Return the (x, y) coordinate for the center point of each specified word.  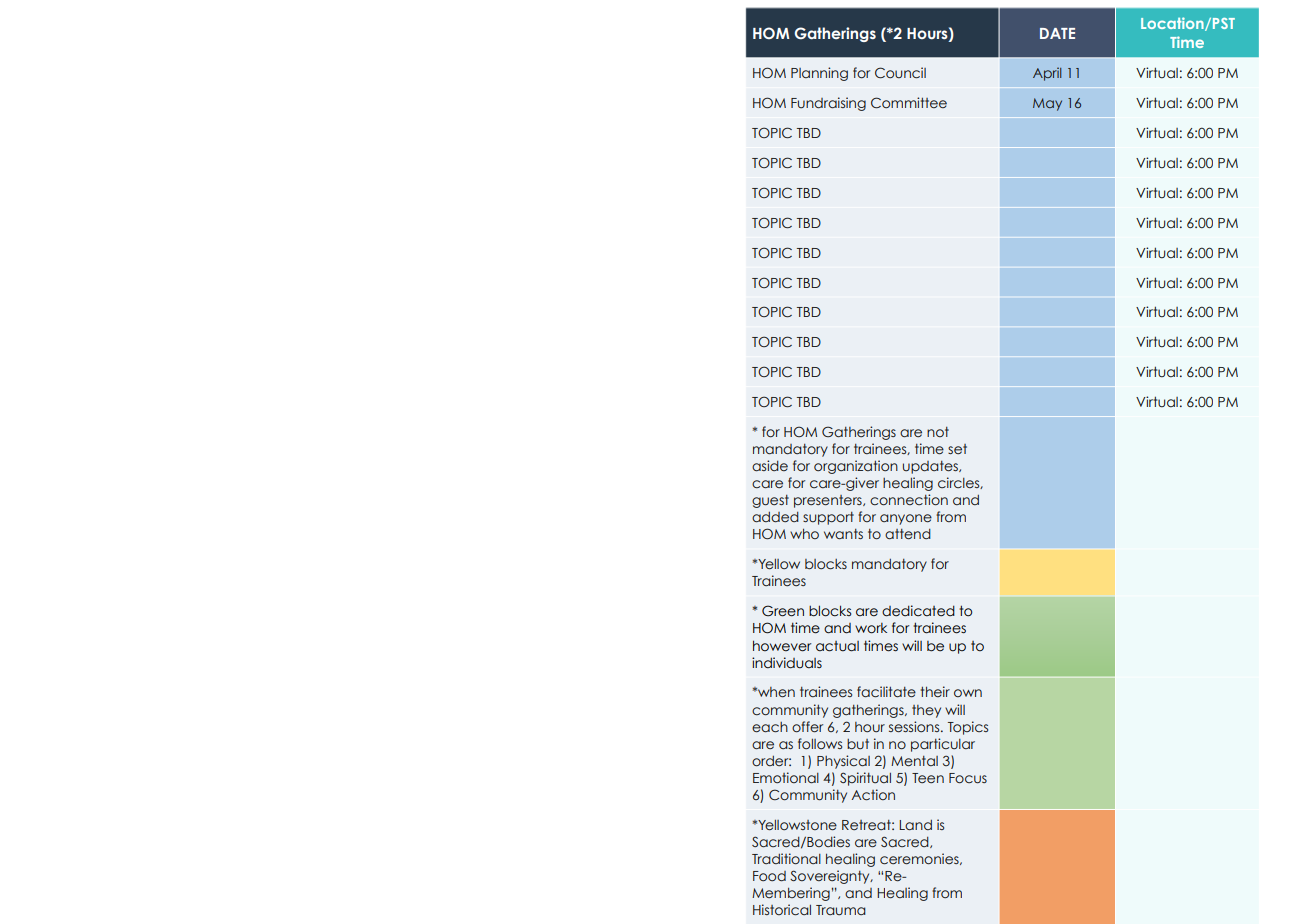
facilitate (886, 692)
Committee (909, 103)
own (968, 693)
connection (909, 500)
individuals (787, 663)
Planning (819, 74)
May (1047, 104)
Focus (968, 778)
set (957, 449)
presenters (829, 501)
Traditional (786, 859)
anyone (906, 519)
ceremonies (920, 859)
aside (770, 465)
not (938, 432)
